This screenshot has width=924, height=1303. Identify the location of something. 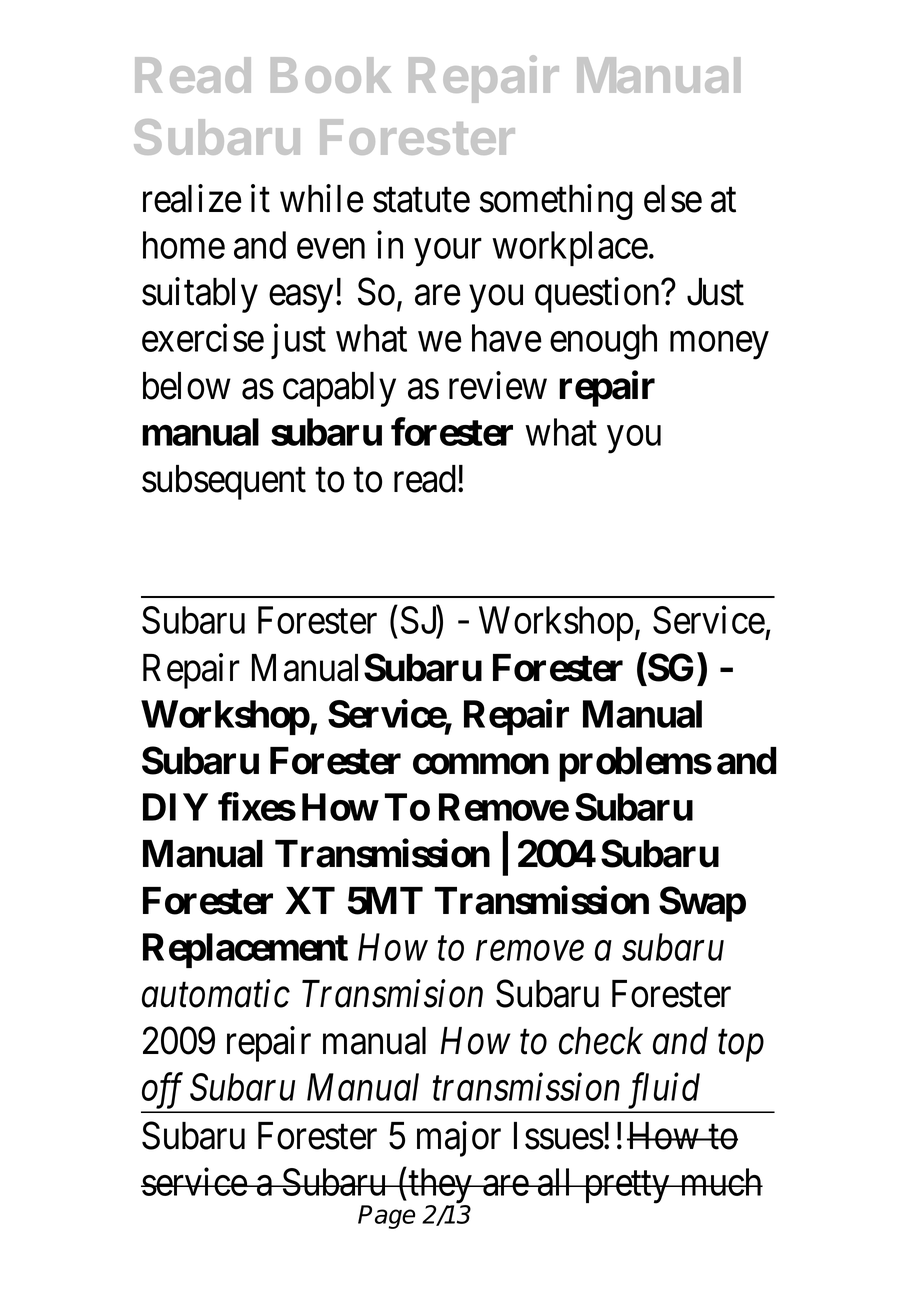
(556, 202).
